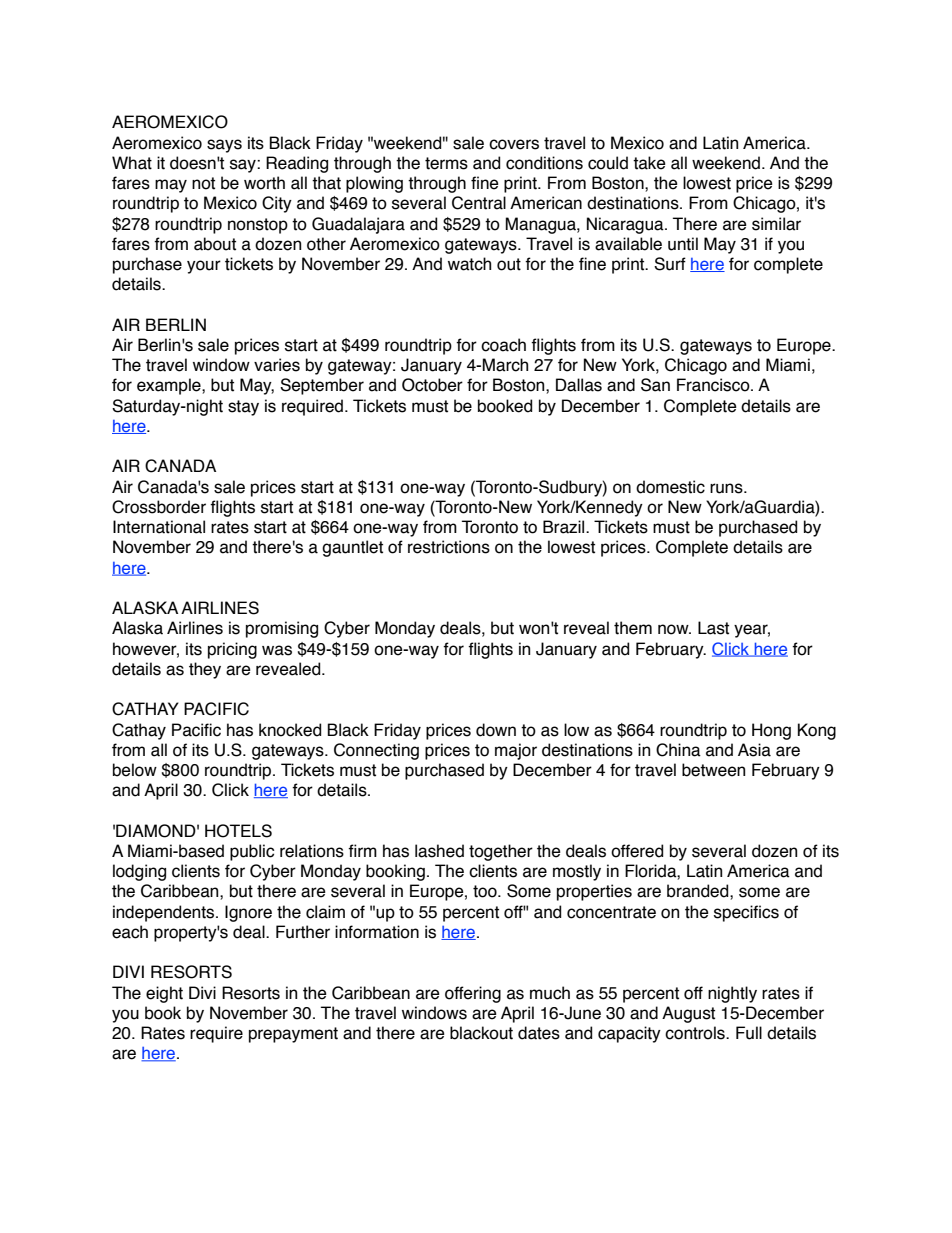 Image resolution: width=952 pixels, height=1233 pixels. I want to click on promising, so click(282, 629).
